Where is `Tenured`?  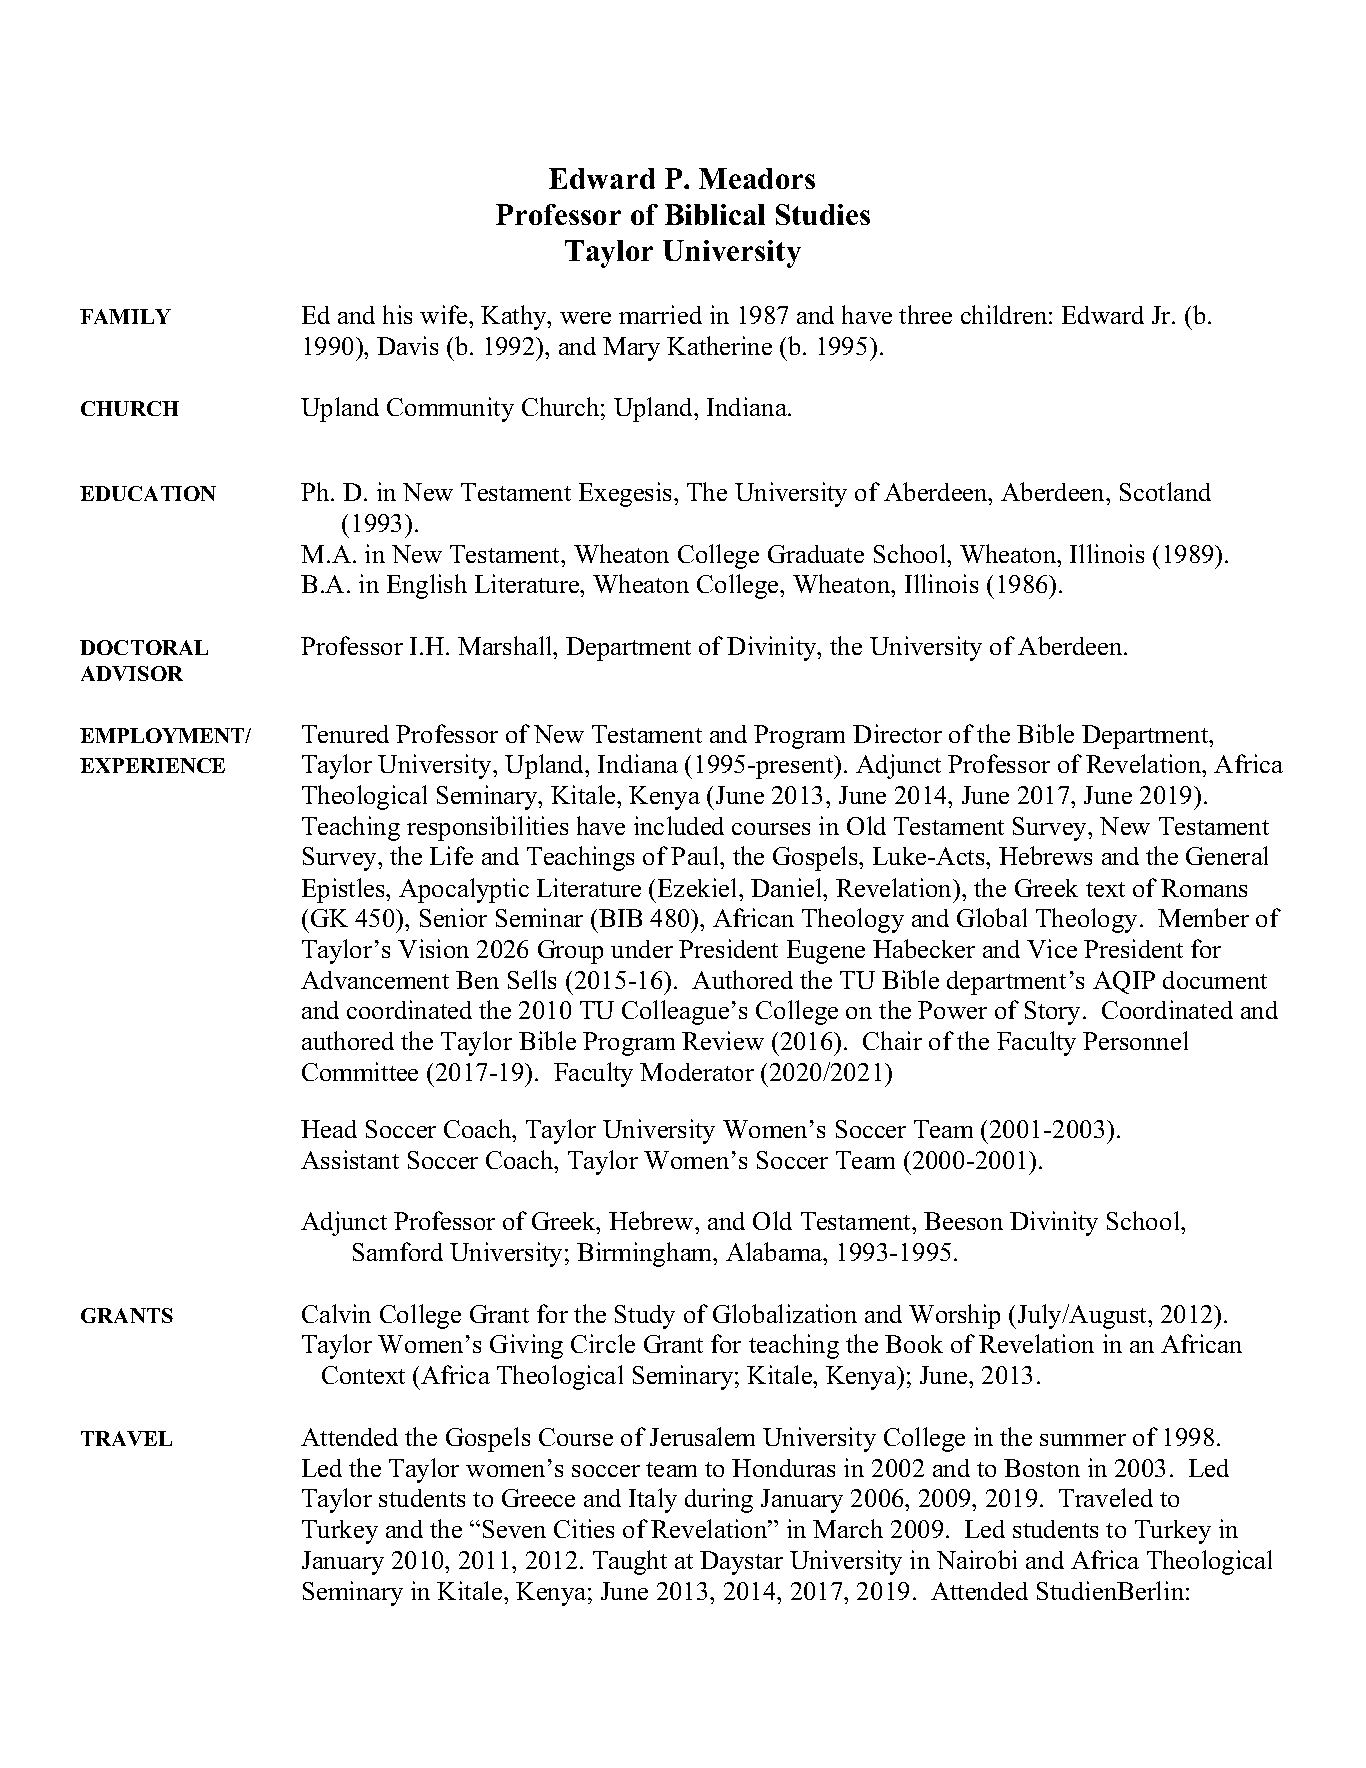
Tenured is located at coordinates (345, 734).
